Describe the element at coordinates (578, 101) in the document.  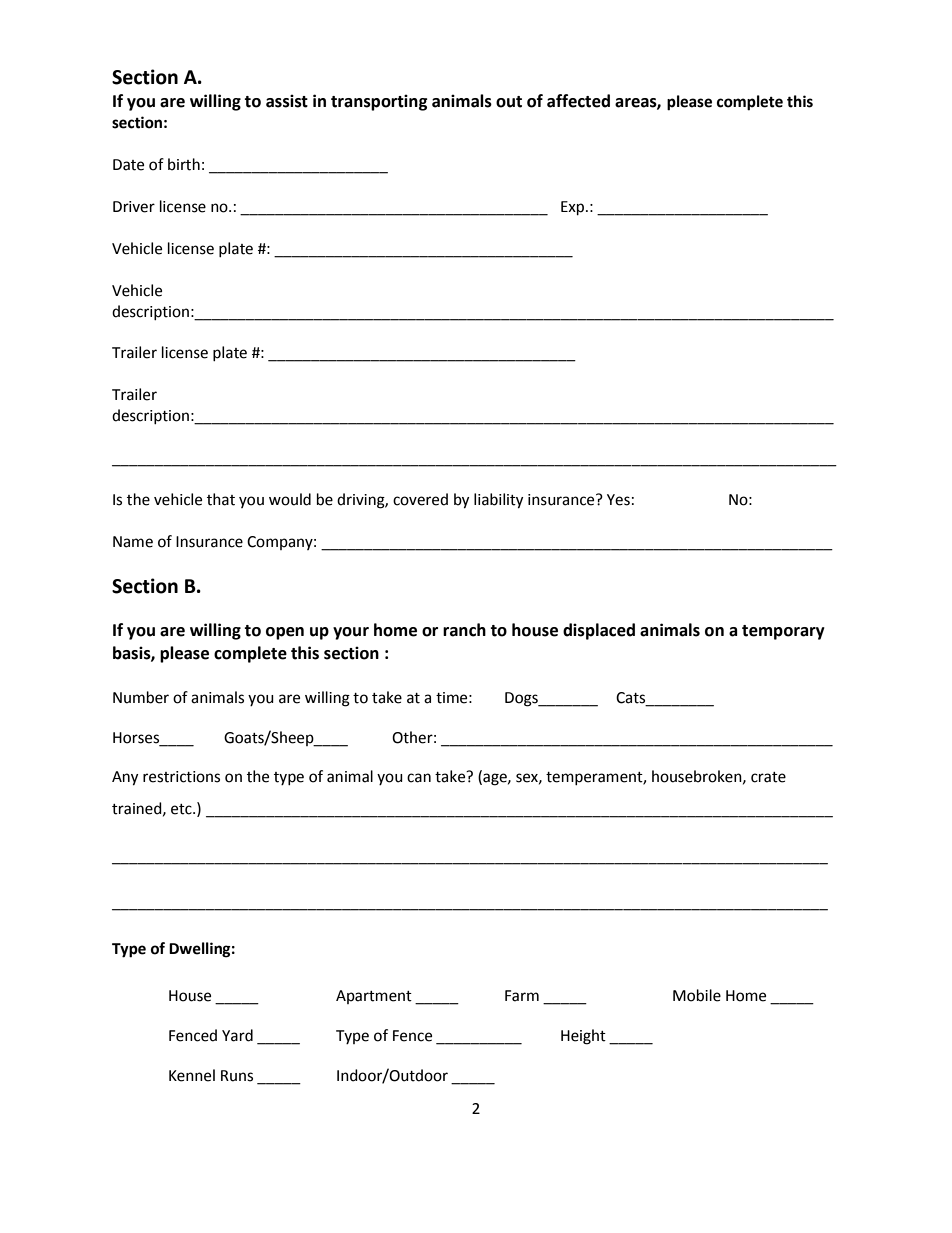
I see `affected` at that location.
